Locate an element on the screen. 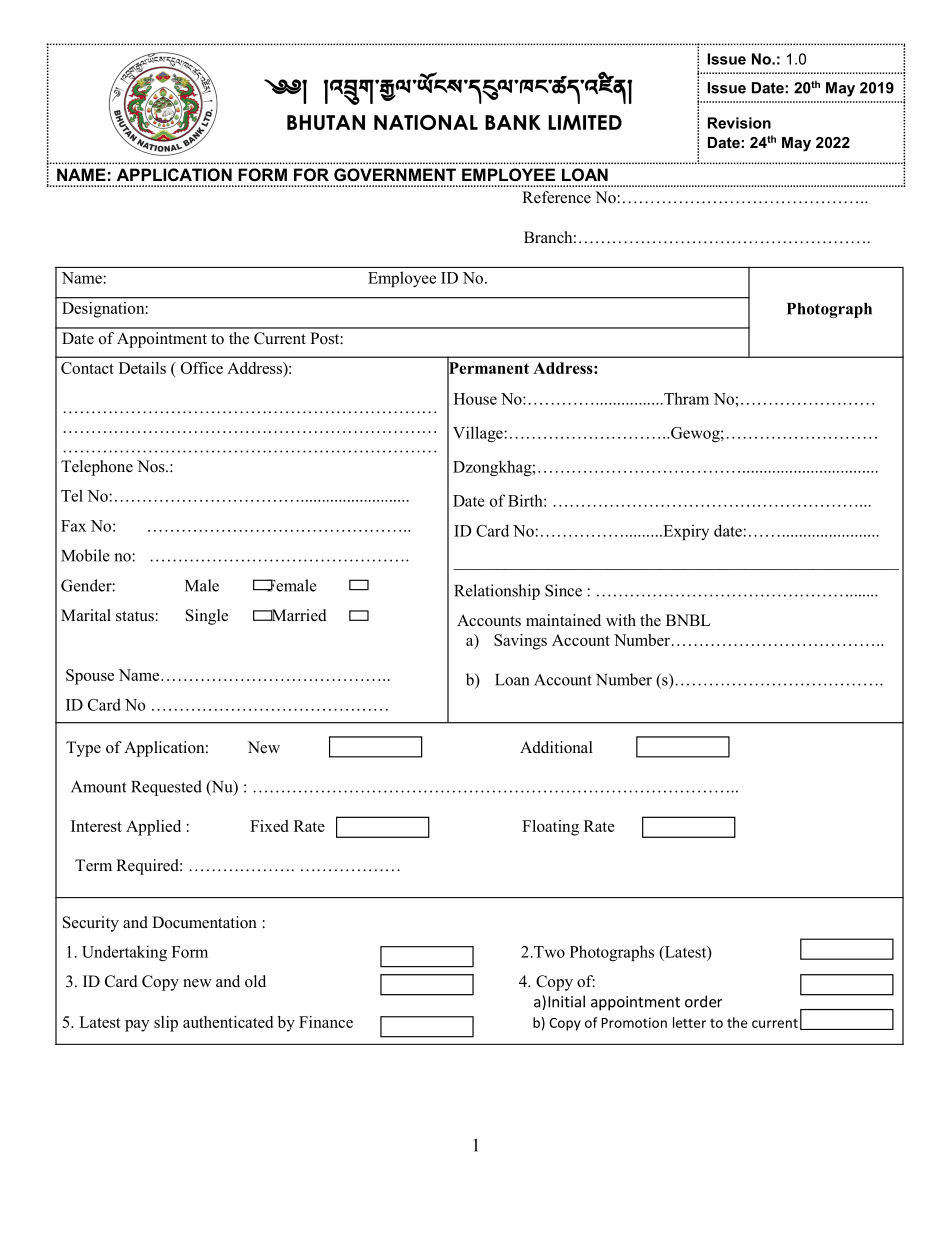 This screenshot has width=952, height=1233. Reference is located at coordinates (556, 197).
